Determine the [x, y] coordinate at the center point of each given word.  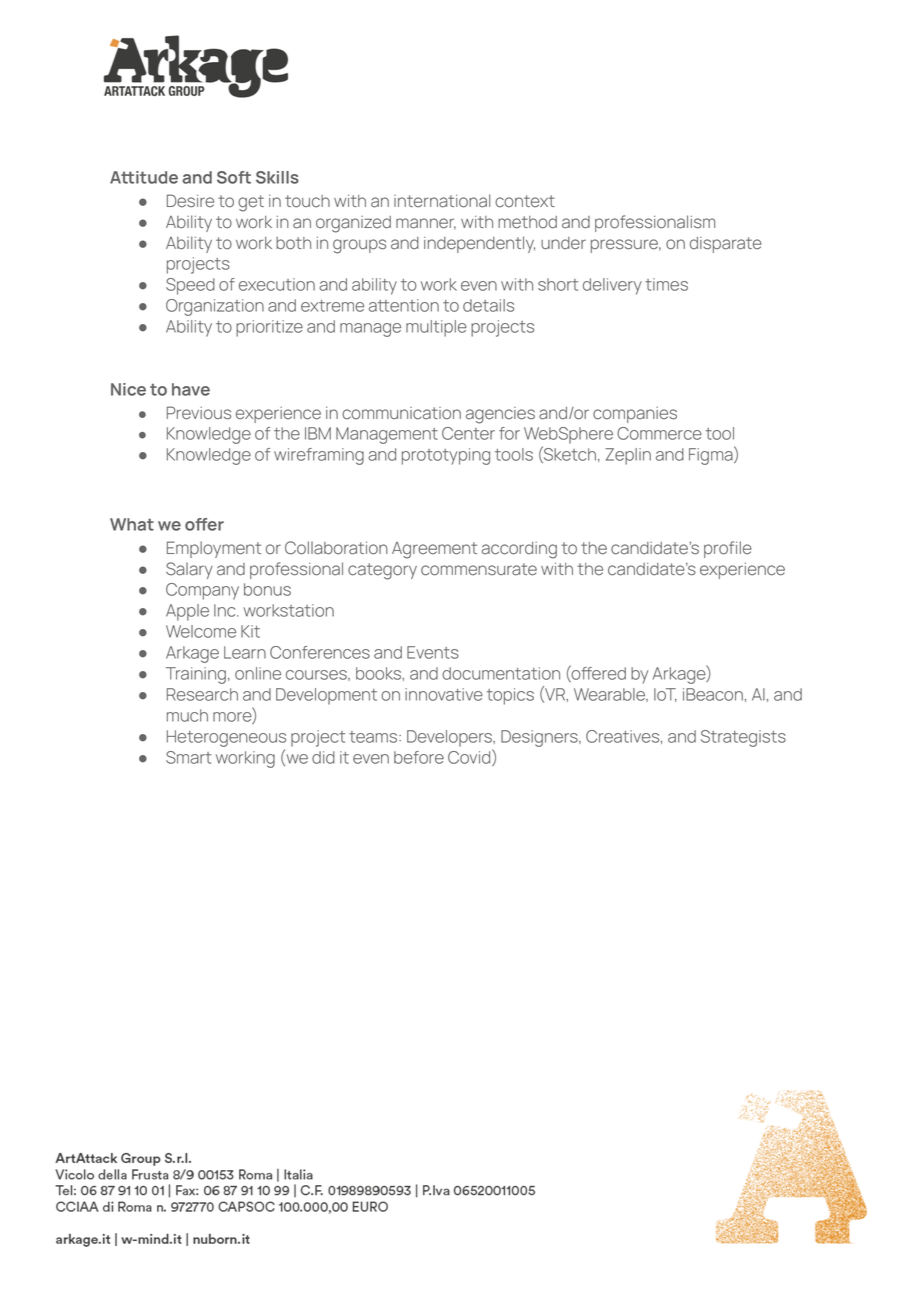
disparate [726, 245]
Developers [450, 738]
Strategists [743, 738]
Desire [190, 201]
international [442, 201]
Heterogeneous [226, 738]
